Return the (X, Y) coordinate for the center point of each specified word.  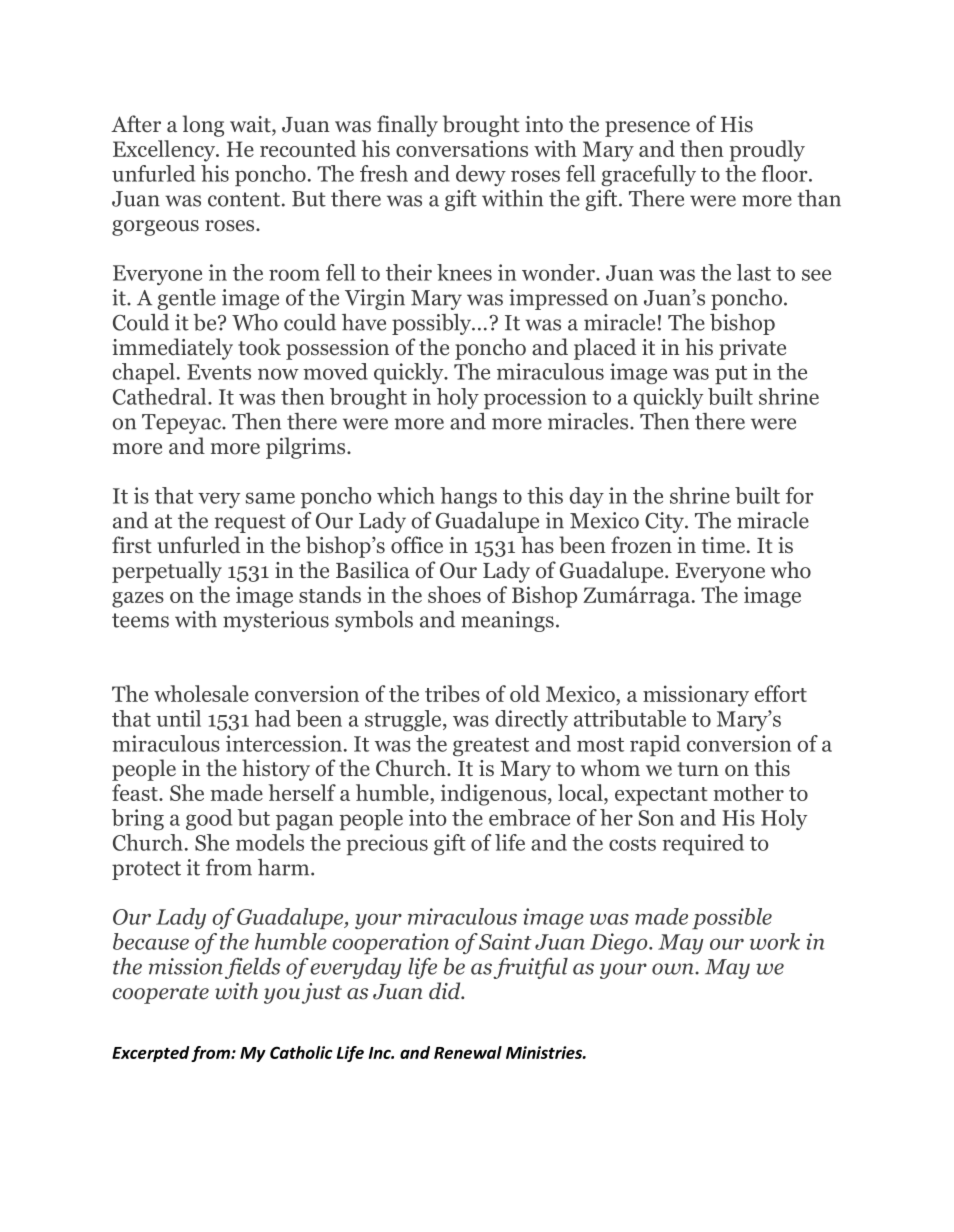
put (731, 374)
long (203, 126)
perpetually (167, 572)
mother (748, 792)
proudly (767, 151)
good (209, 819)
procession (535, 398)
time (723, 545)
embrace (529, 817)
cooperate (160, 994)
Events (219, 372)
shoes (454, 594)
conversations (462, 148)
